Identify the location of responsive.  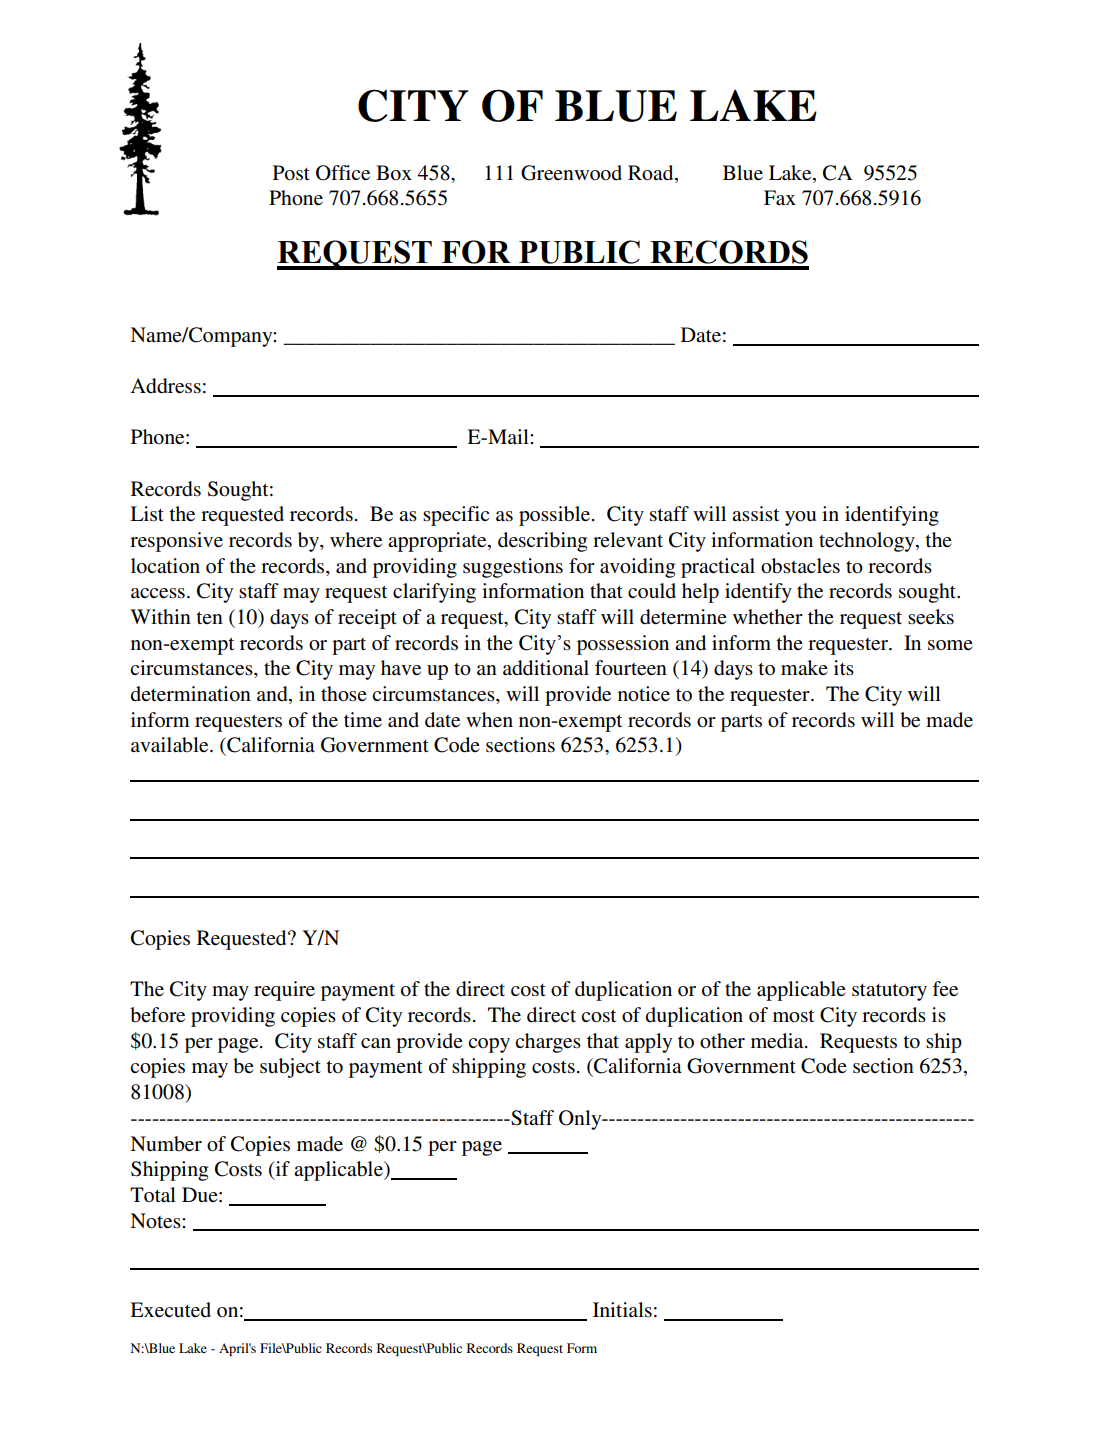
(176, 542).
